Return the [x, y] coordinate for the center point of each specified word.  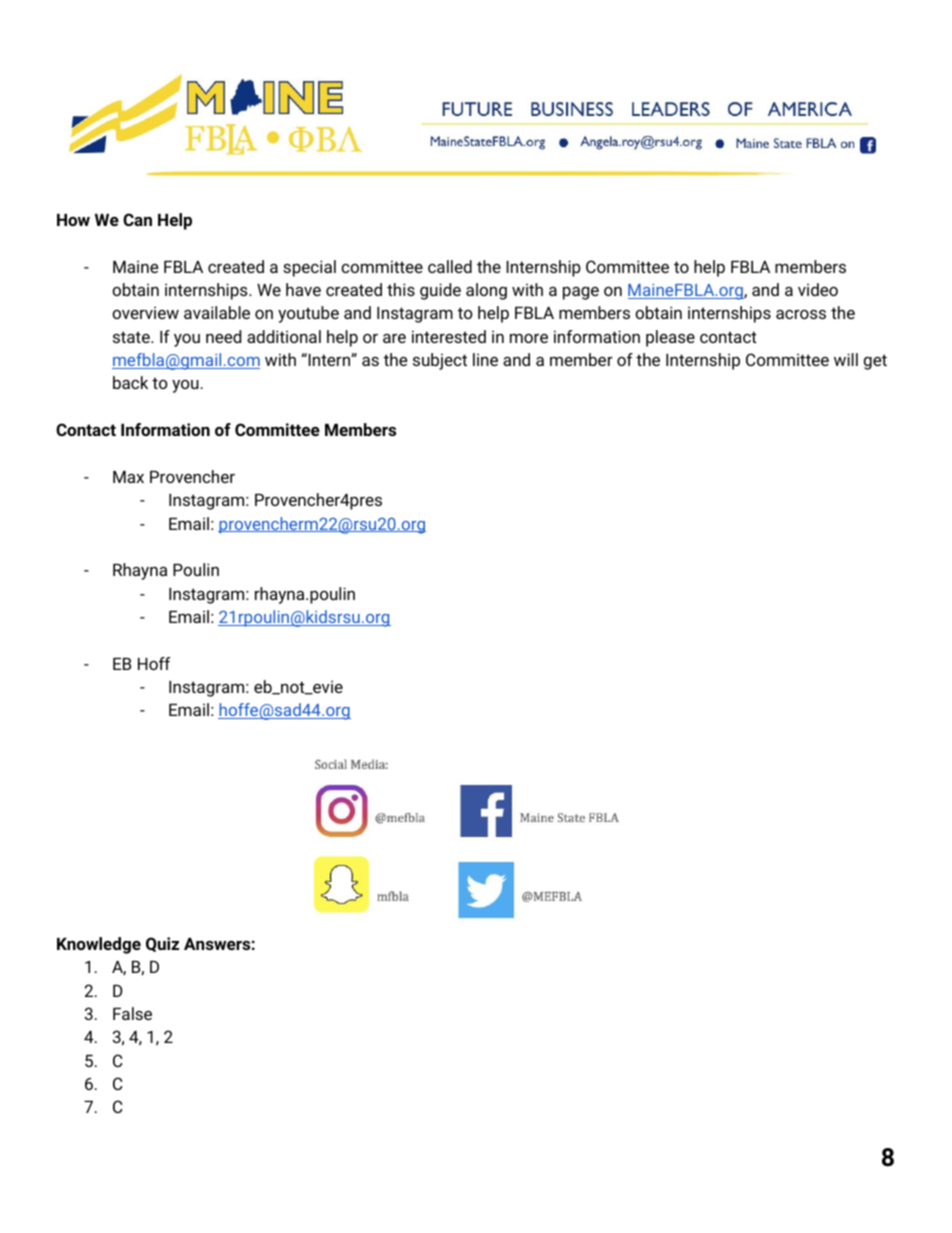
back [130, 382]
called [450, 266]
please [670, 338]
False [132, 1013]
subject [440, 361]
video [818, 289]
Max [128, 477]
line [485, 359]
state [132, 337]
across [801, 314]
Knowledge [99, 945]
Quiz [162, 944]
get [875, 362]
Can [137, 219]
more [529, 338]
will [846, 359]
